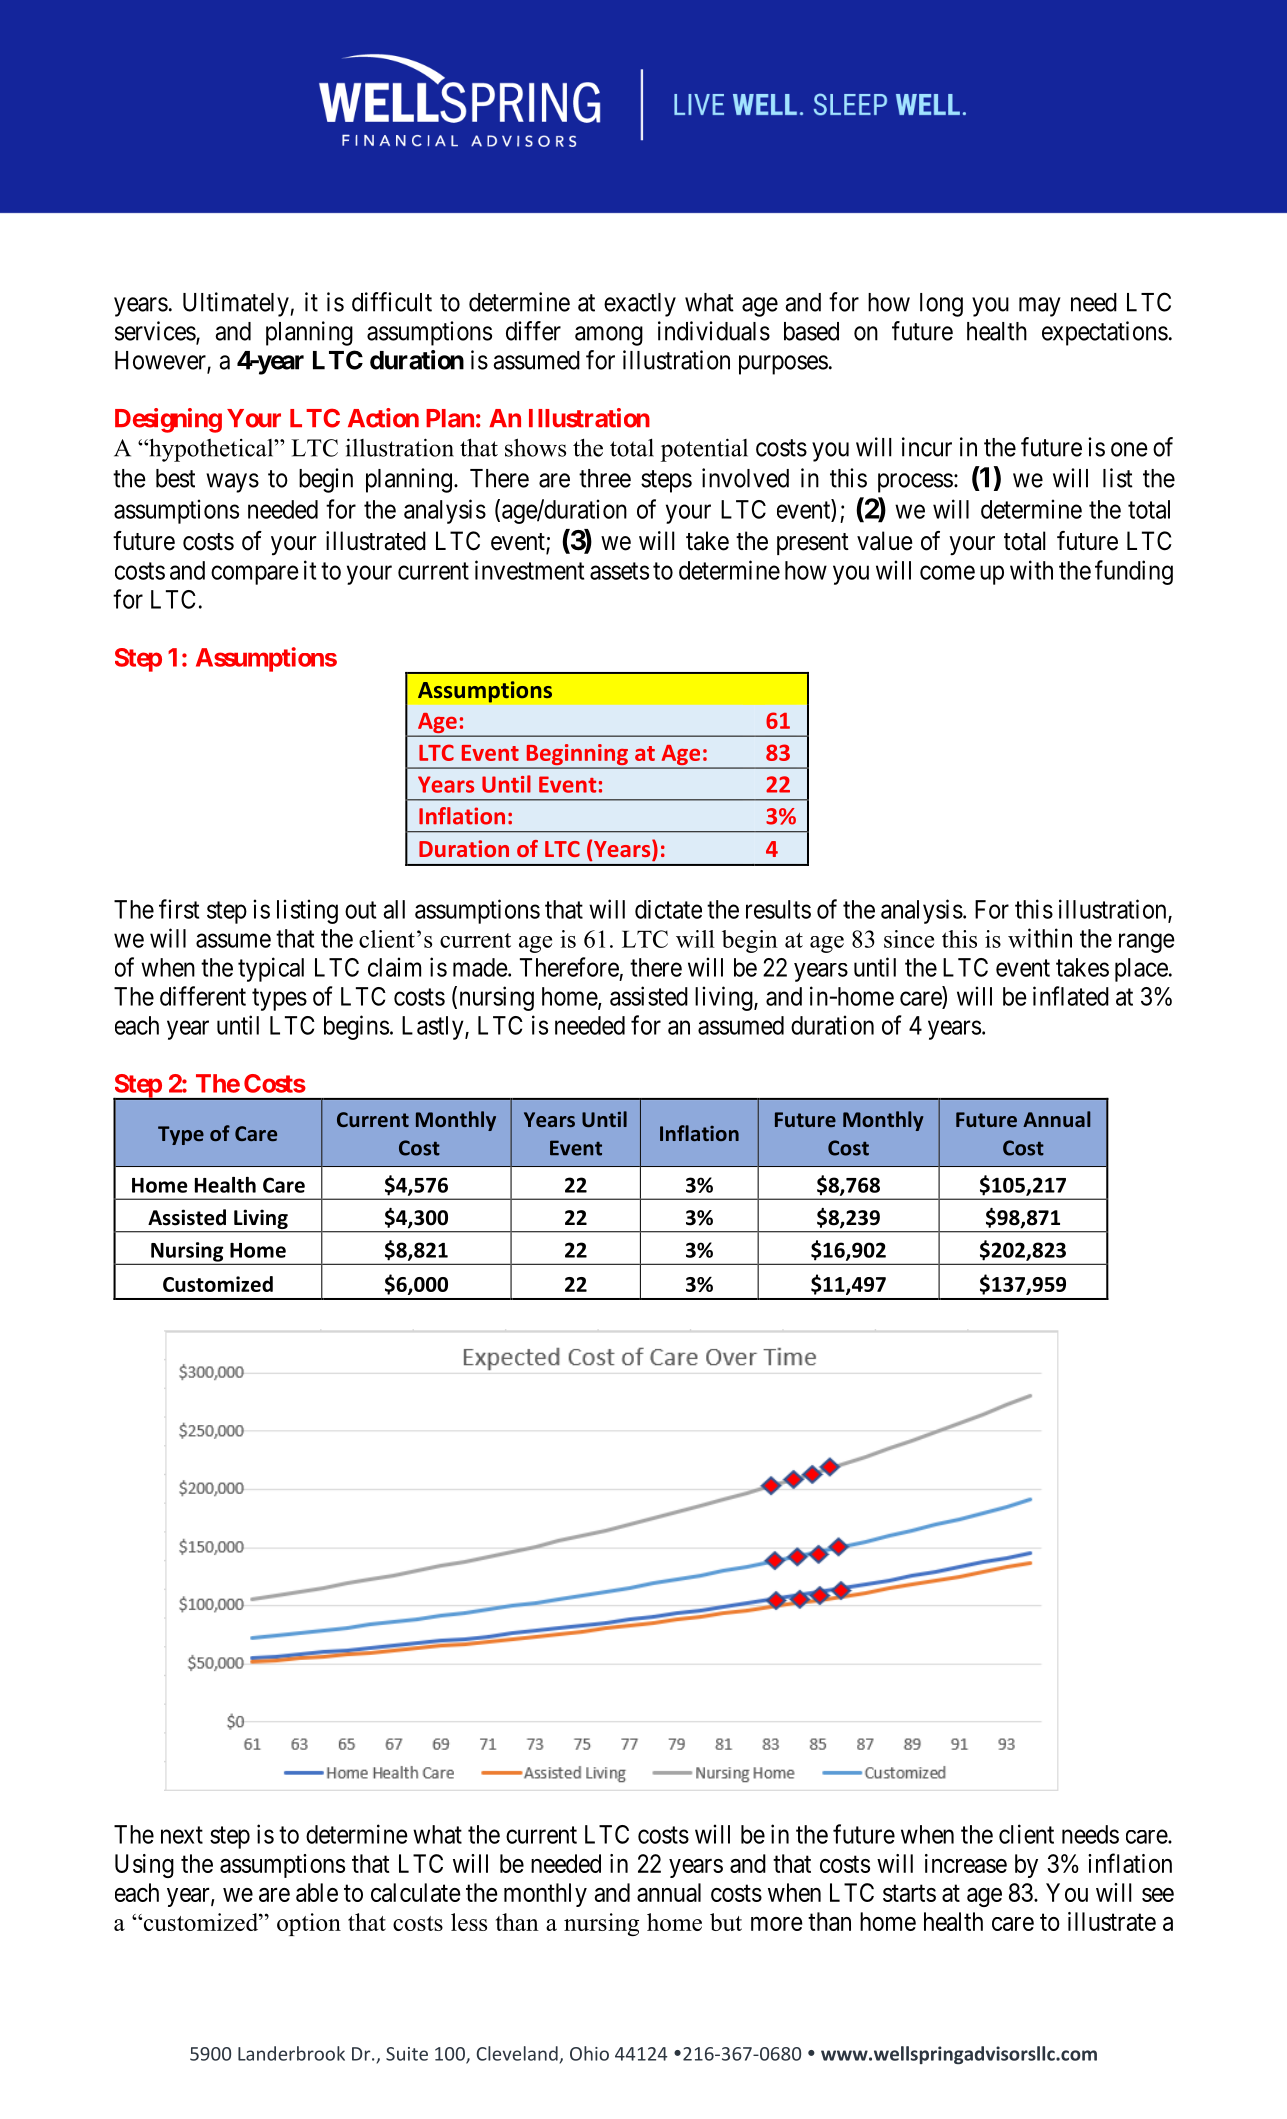  Describe the element at coordinates (589, 2053) in the screenshot. I see `Ohio` at that location.
